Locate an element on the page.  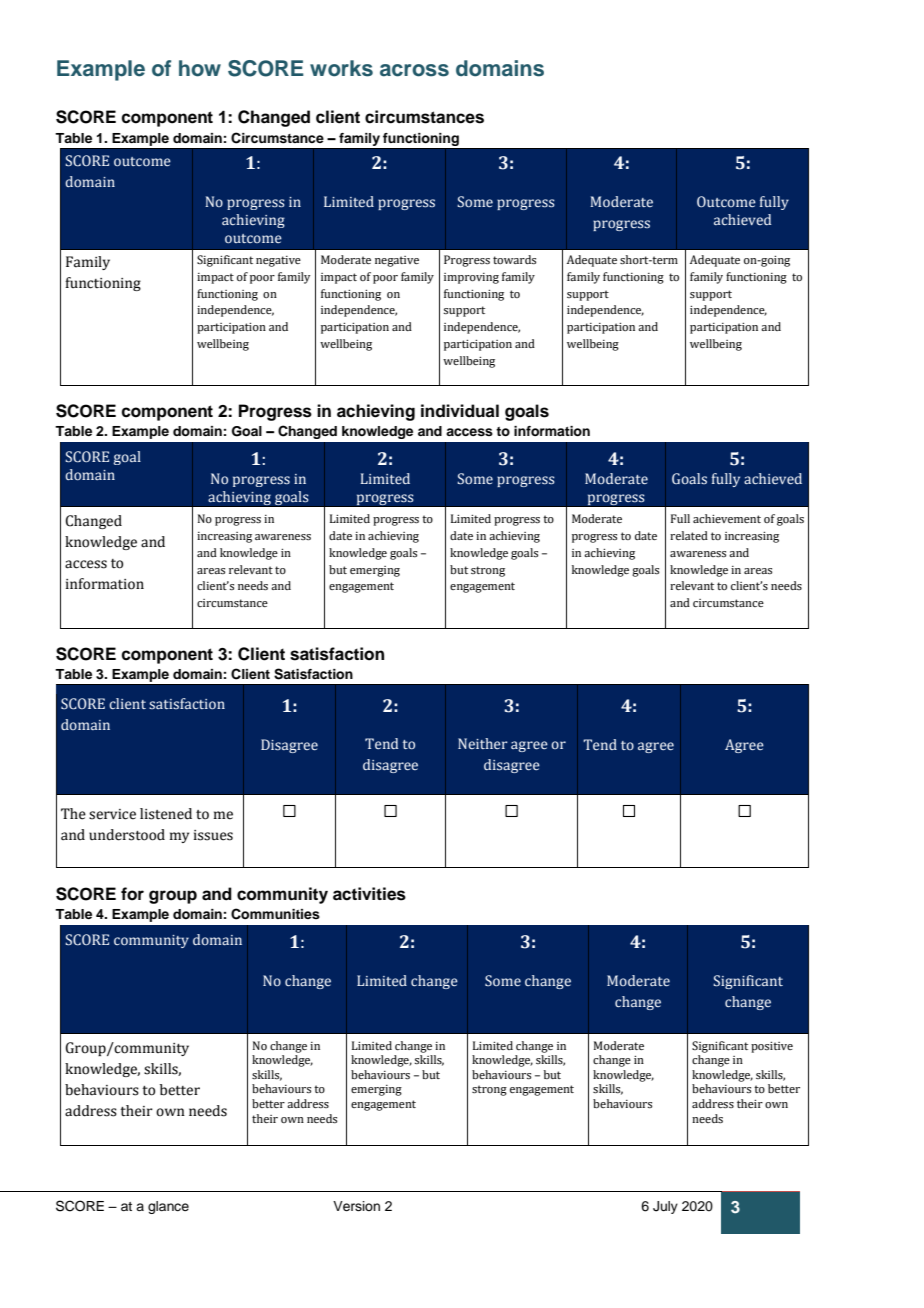
how is located at coordinates (200, 68).
